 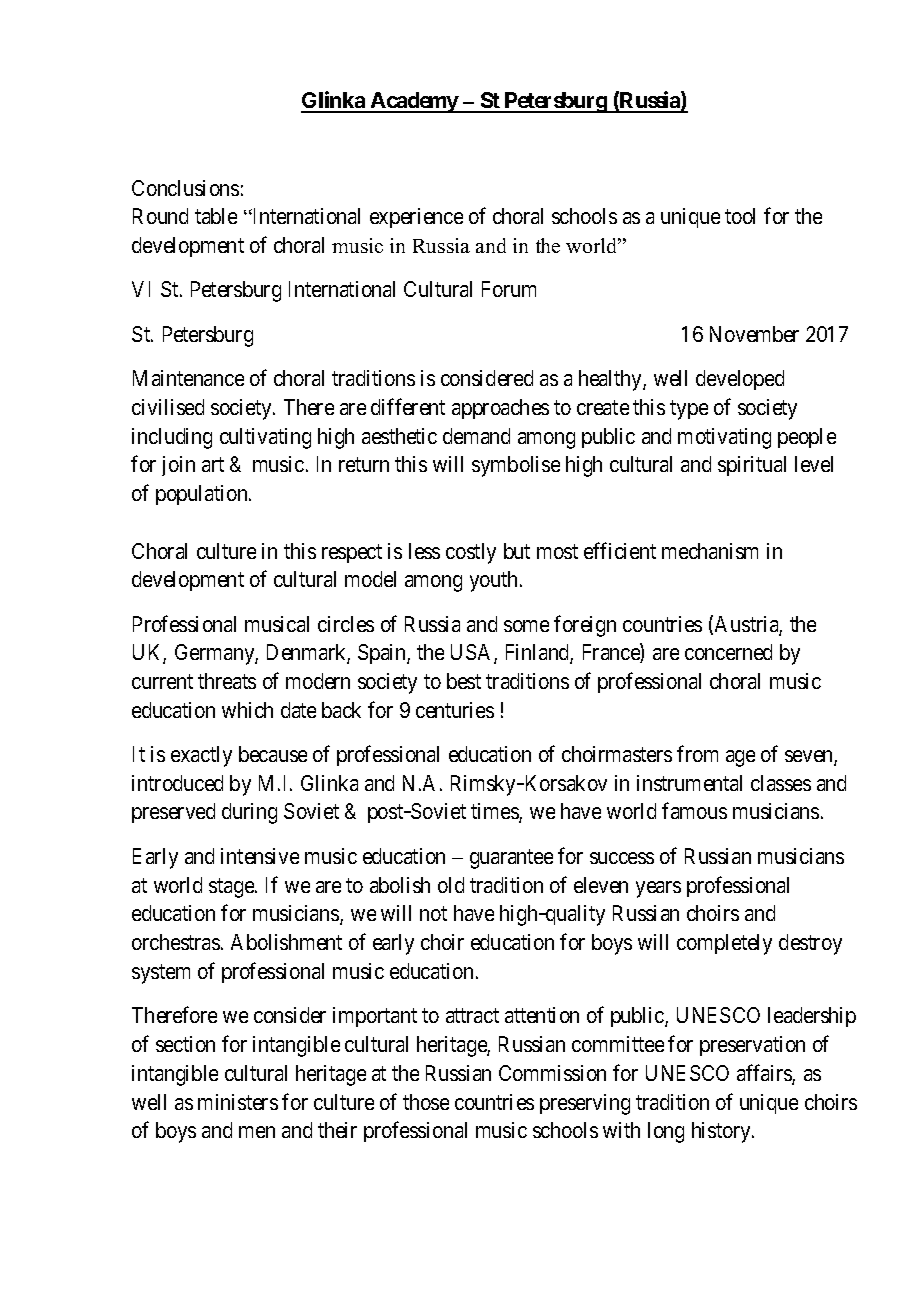 What do you see at coordinates (740, 216) in the document?
I see `tool` at bounding box center [740, 216].
